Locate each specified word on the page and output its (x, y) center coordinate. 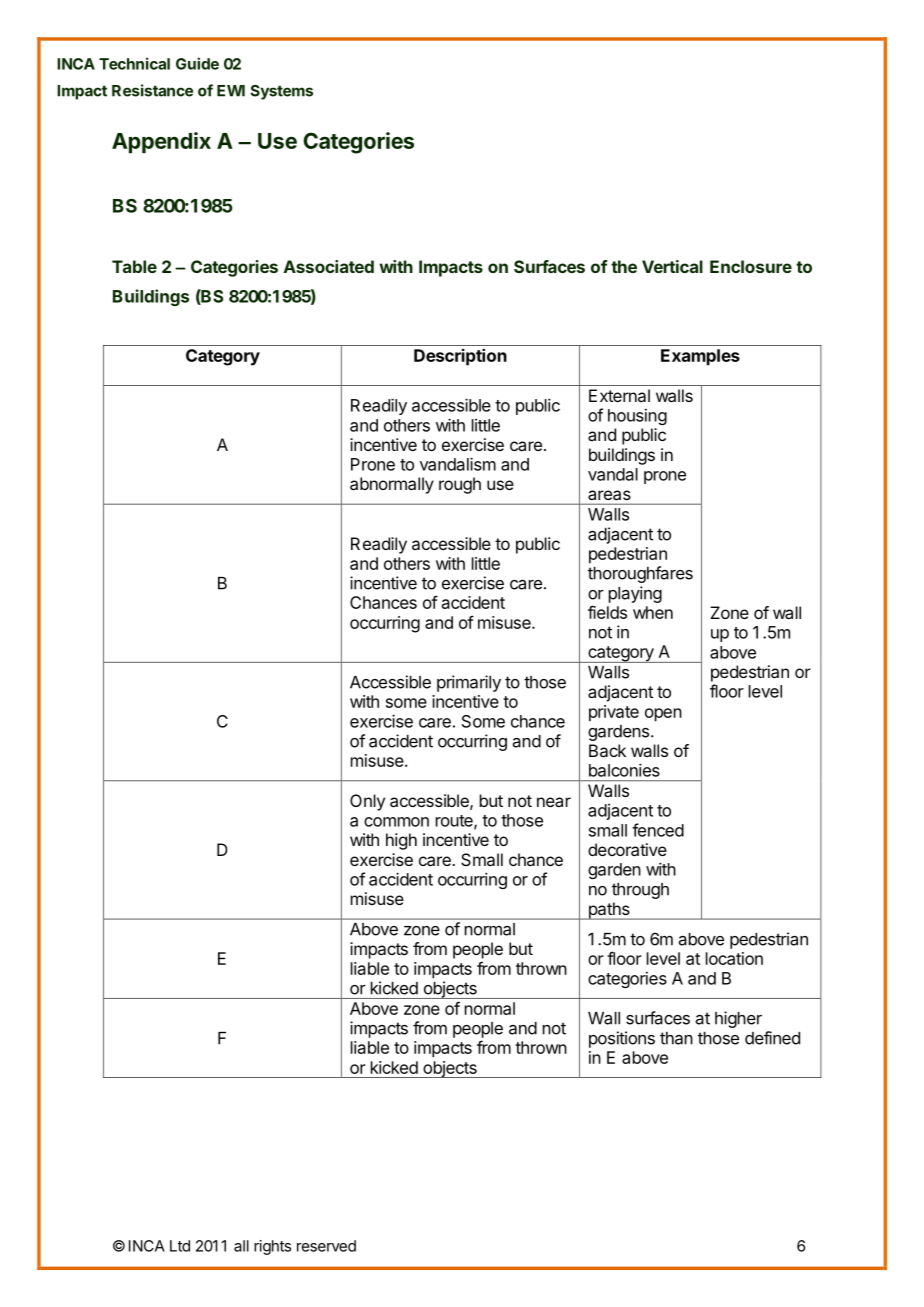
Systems (282, 92)
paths (609, 911)
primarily (469, 683)
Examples (700, 357)
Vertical (672, 266)
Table (134, 266)
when (653, 612)
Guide (197, 63)
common (396, 822)
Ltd (180, 1246)
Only (367, 802)
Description (460, 357)
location (734, 958)
